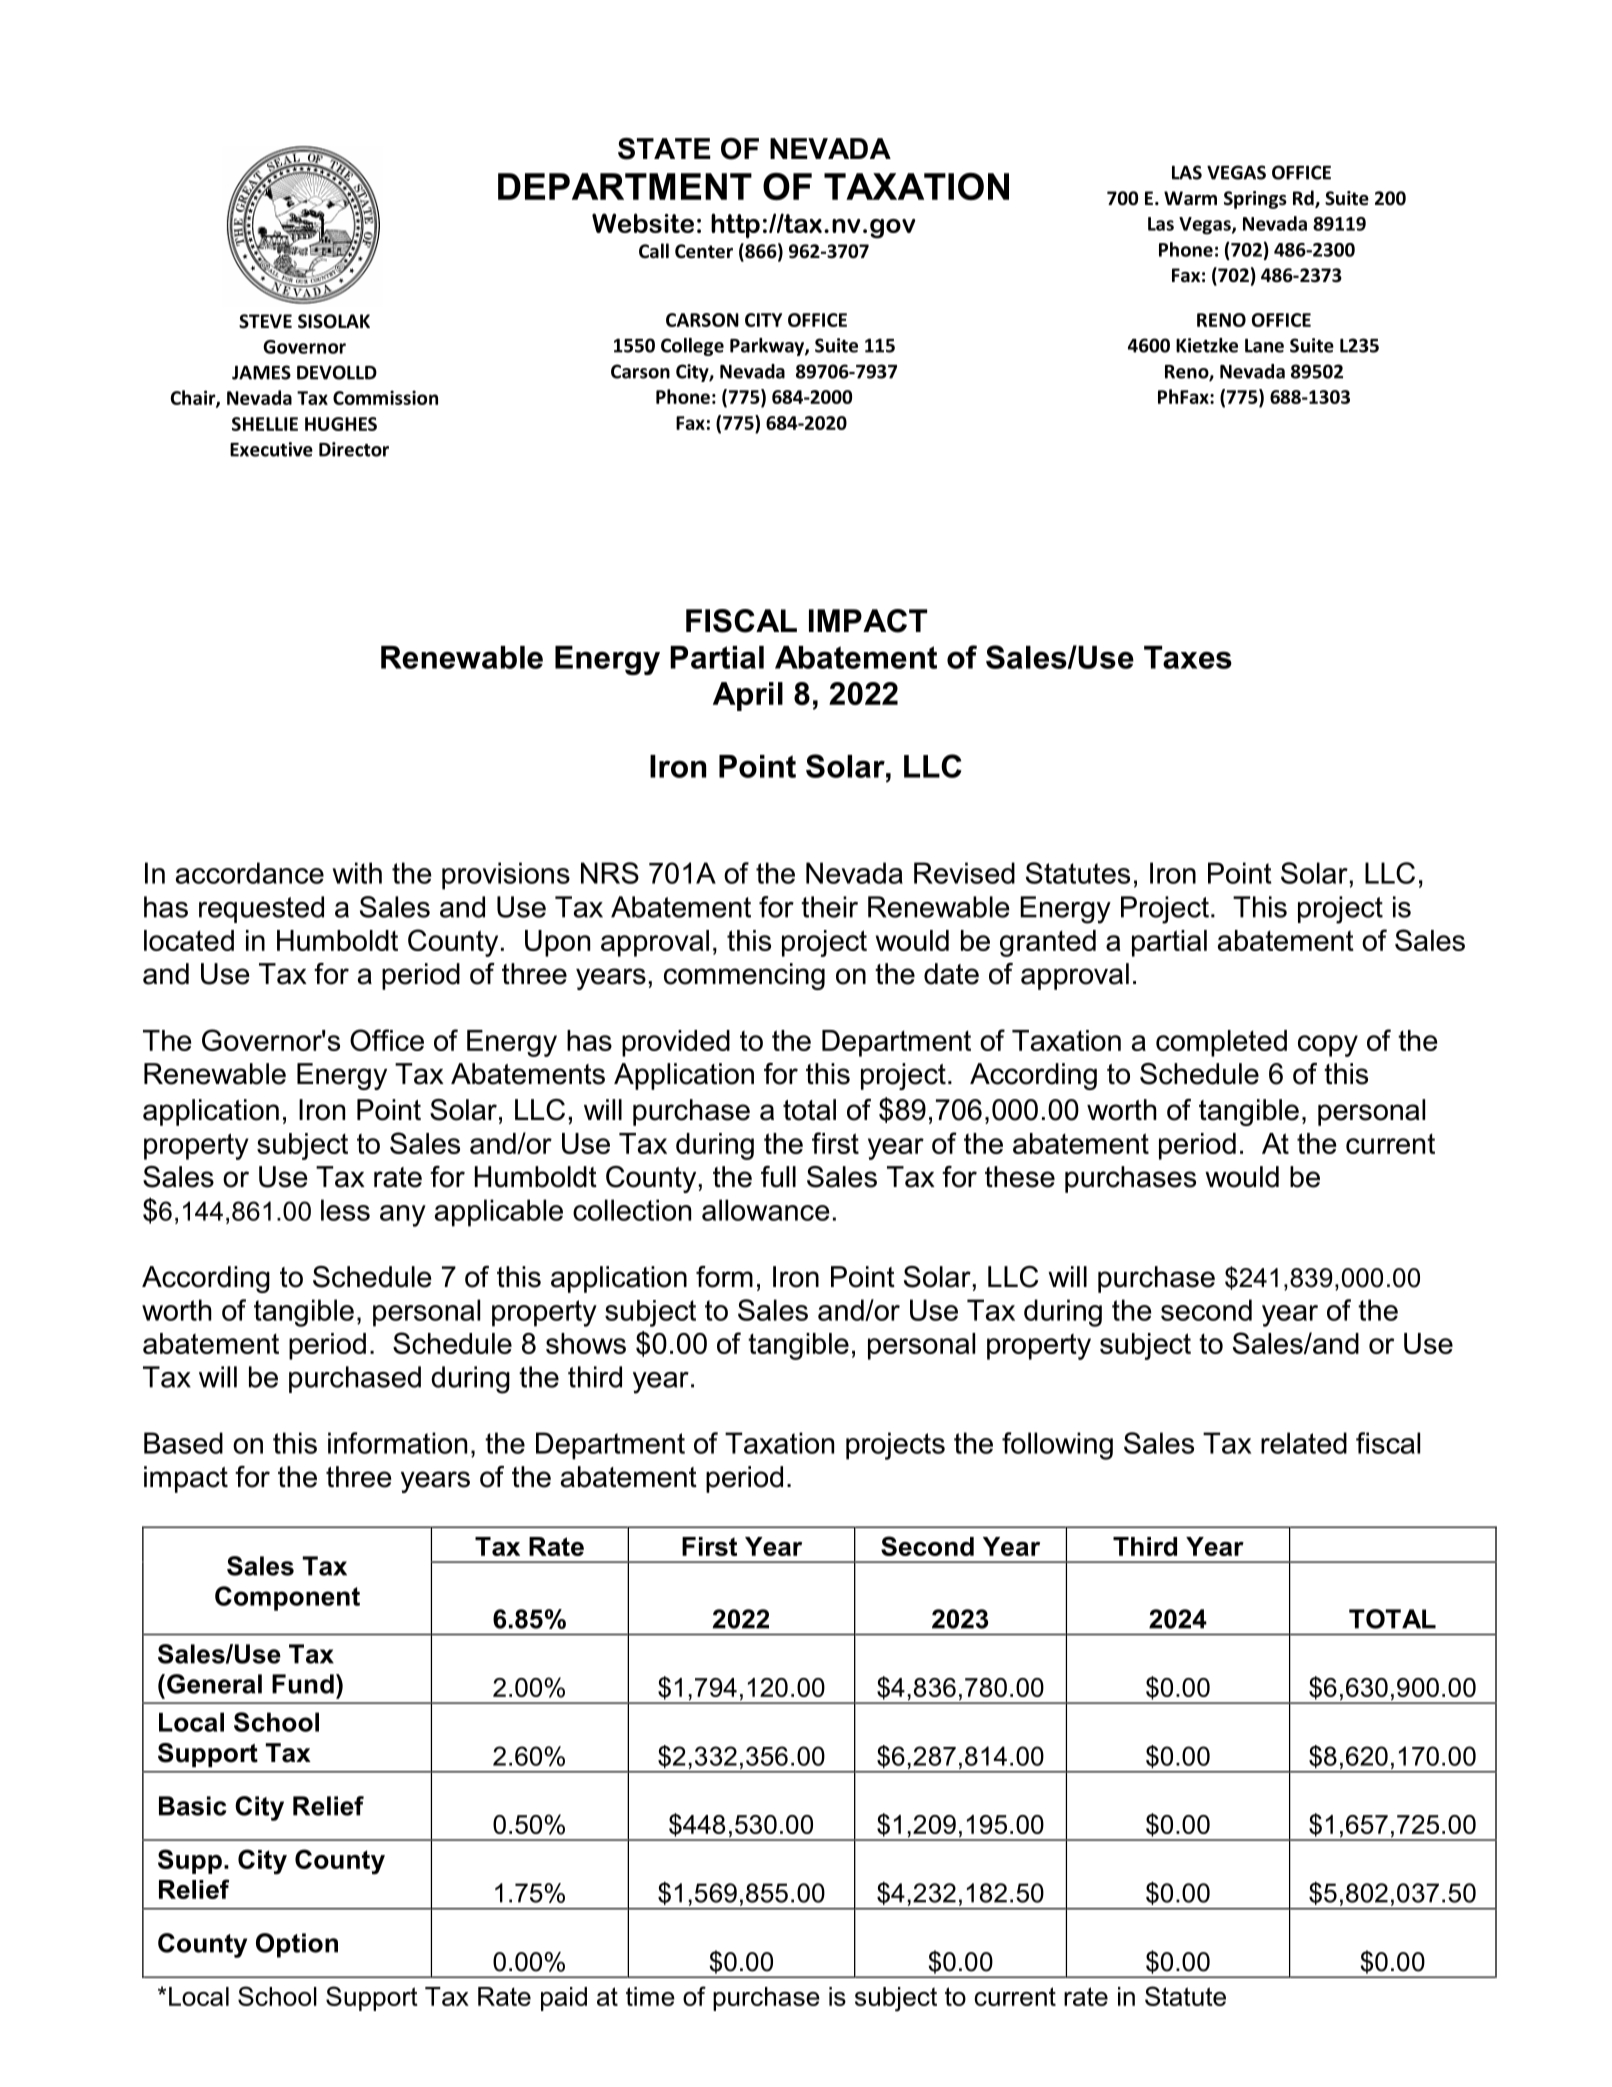 Image resolution: width=1612 pixels, height=2087 pixels. I want to click on completed, so click(1221, 1043).
